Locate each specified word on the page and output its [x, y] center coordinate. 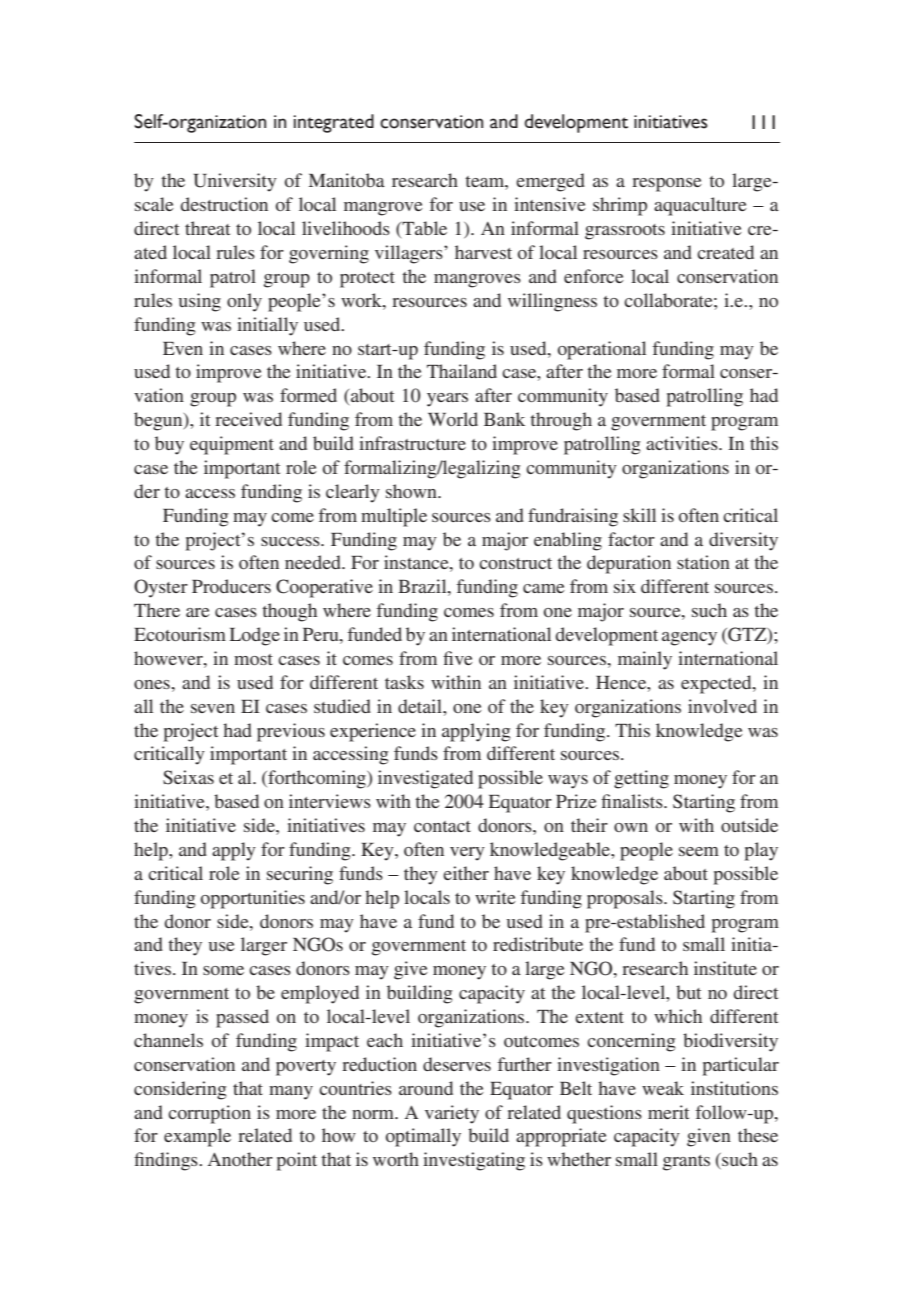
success [291, 541]
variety [452, 1114]
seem [699, 851]
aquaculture [700, 206]
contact [442, 826]
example [197, 1137]
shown [412, 491]
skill [639, 515]
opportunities [253, 899]
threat [207, 228]
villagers [410, 254]
